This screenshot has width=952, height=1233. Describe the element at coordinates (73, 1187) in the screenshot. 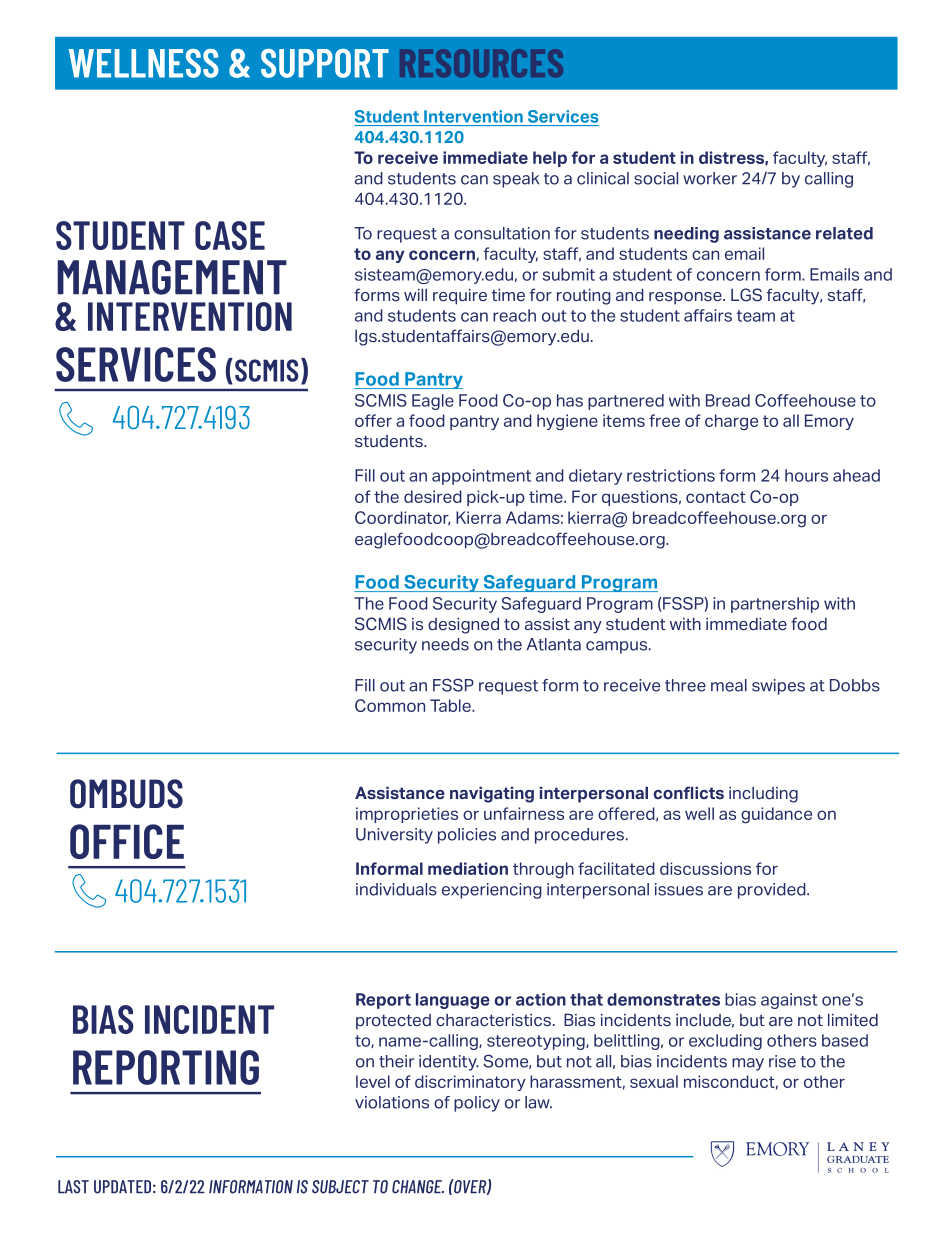

I see `LAST` at that location.
